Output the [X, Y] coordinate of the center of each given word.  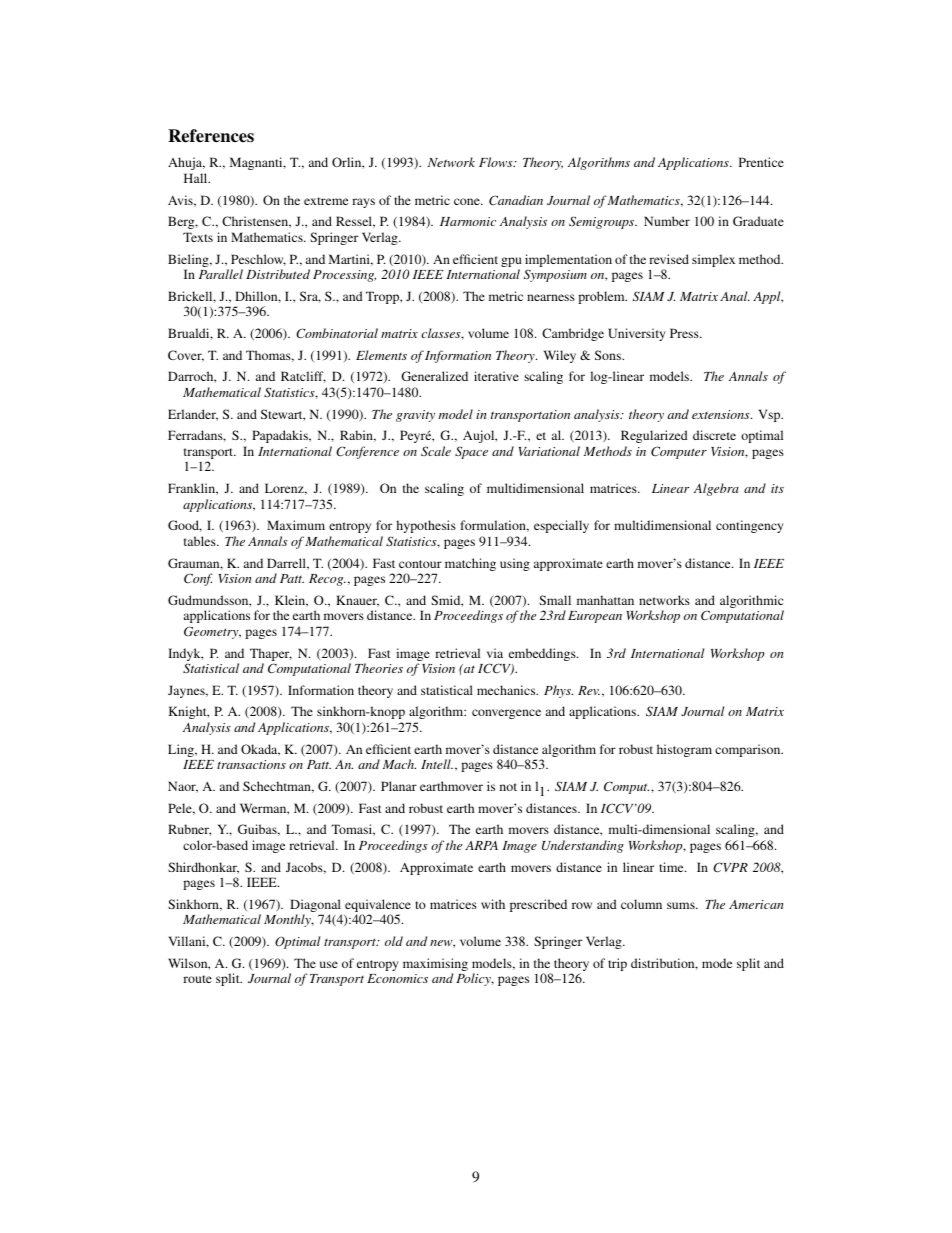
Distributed [278, 274]
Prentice [761, 162]
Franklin [193, 489]
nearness [551, 297]
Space [471, 452]
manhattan [605, 600]
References [211, 136]
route [197, 979]
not [508, 787]
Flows [497, 162]
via [495, 653]
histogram [684, 750]
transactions [251, 764]
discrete [714, 435]
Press [685, 333]
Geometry [212, 632]
